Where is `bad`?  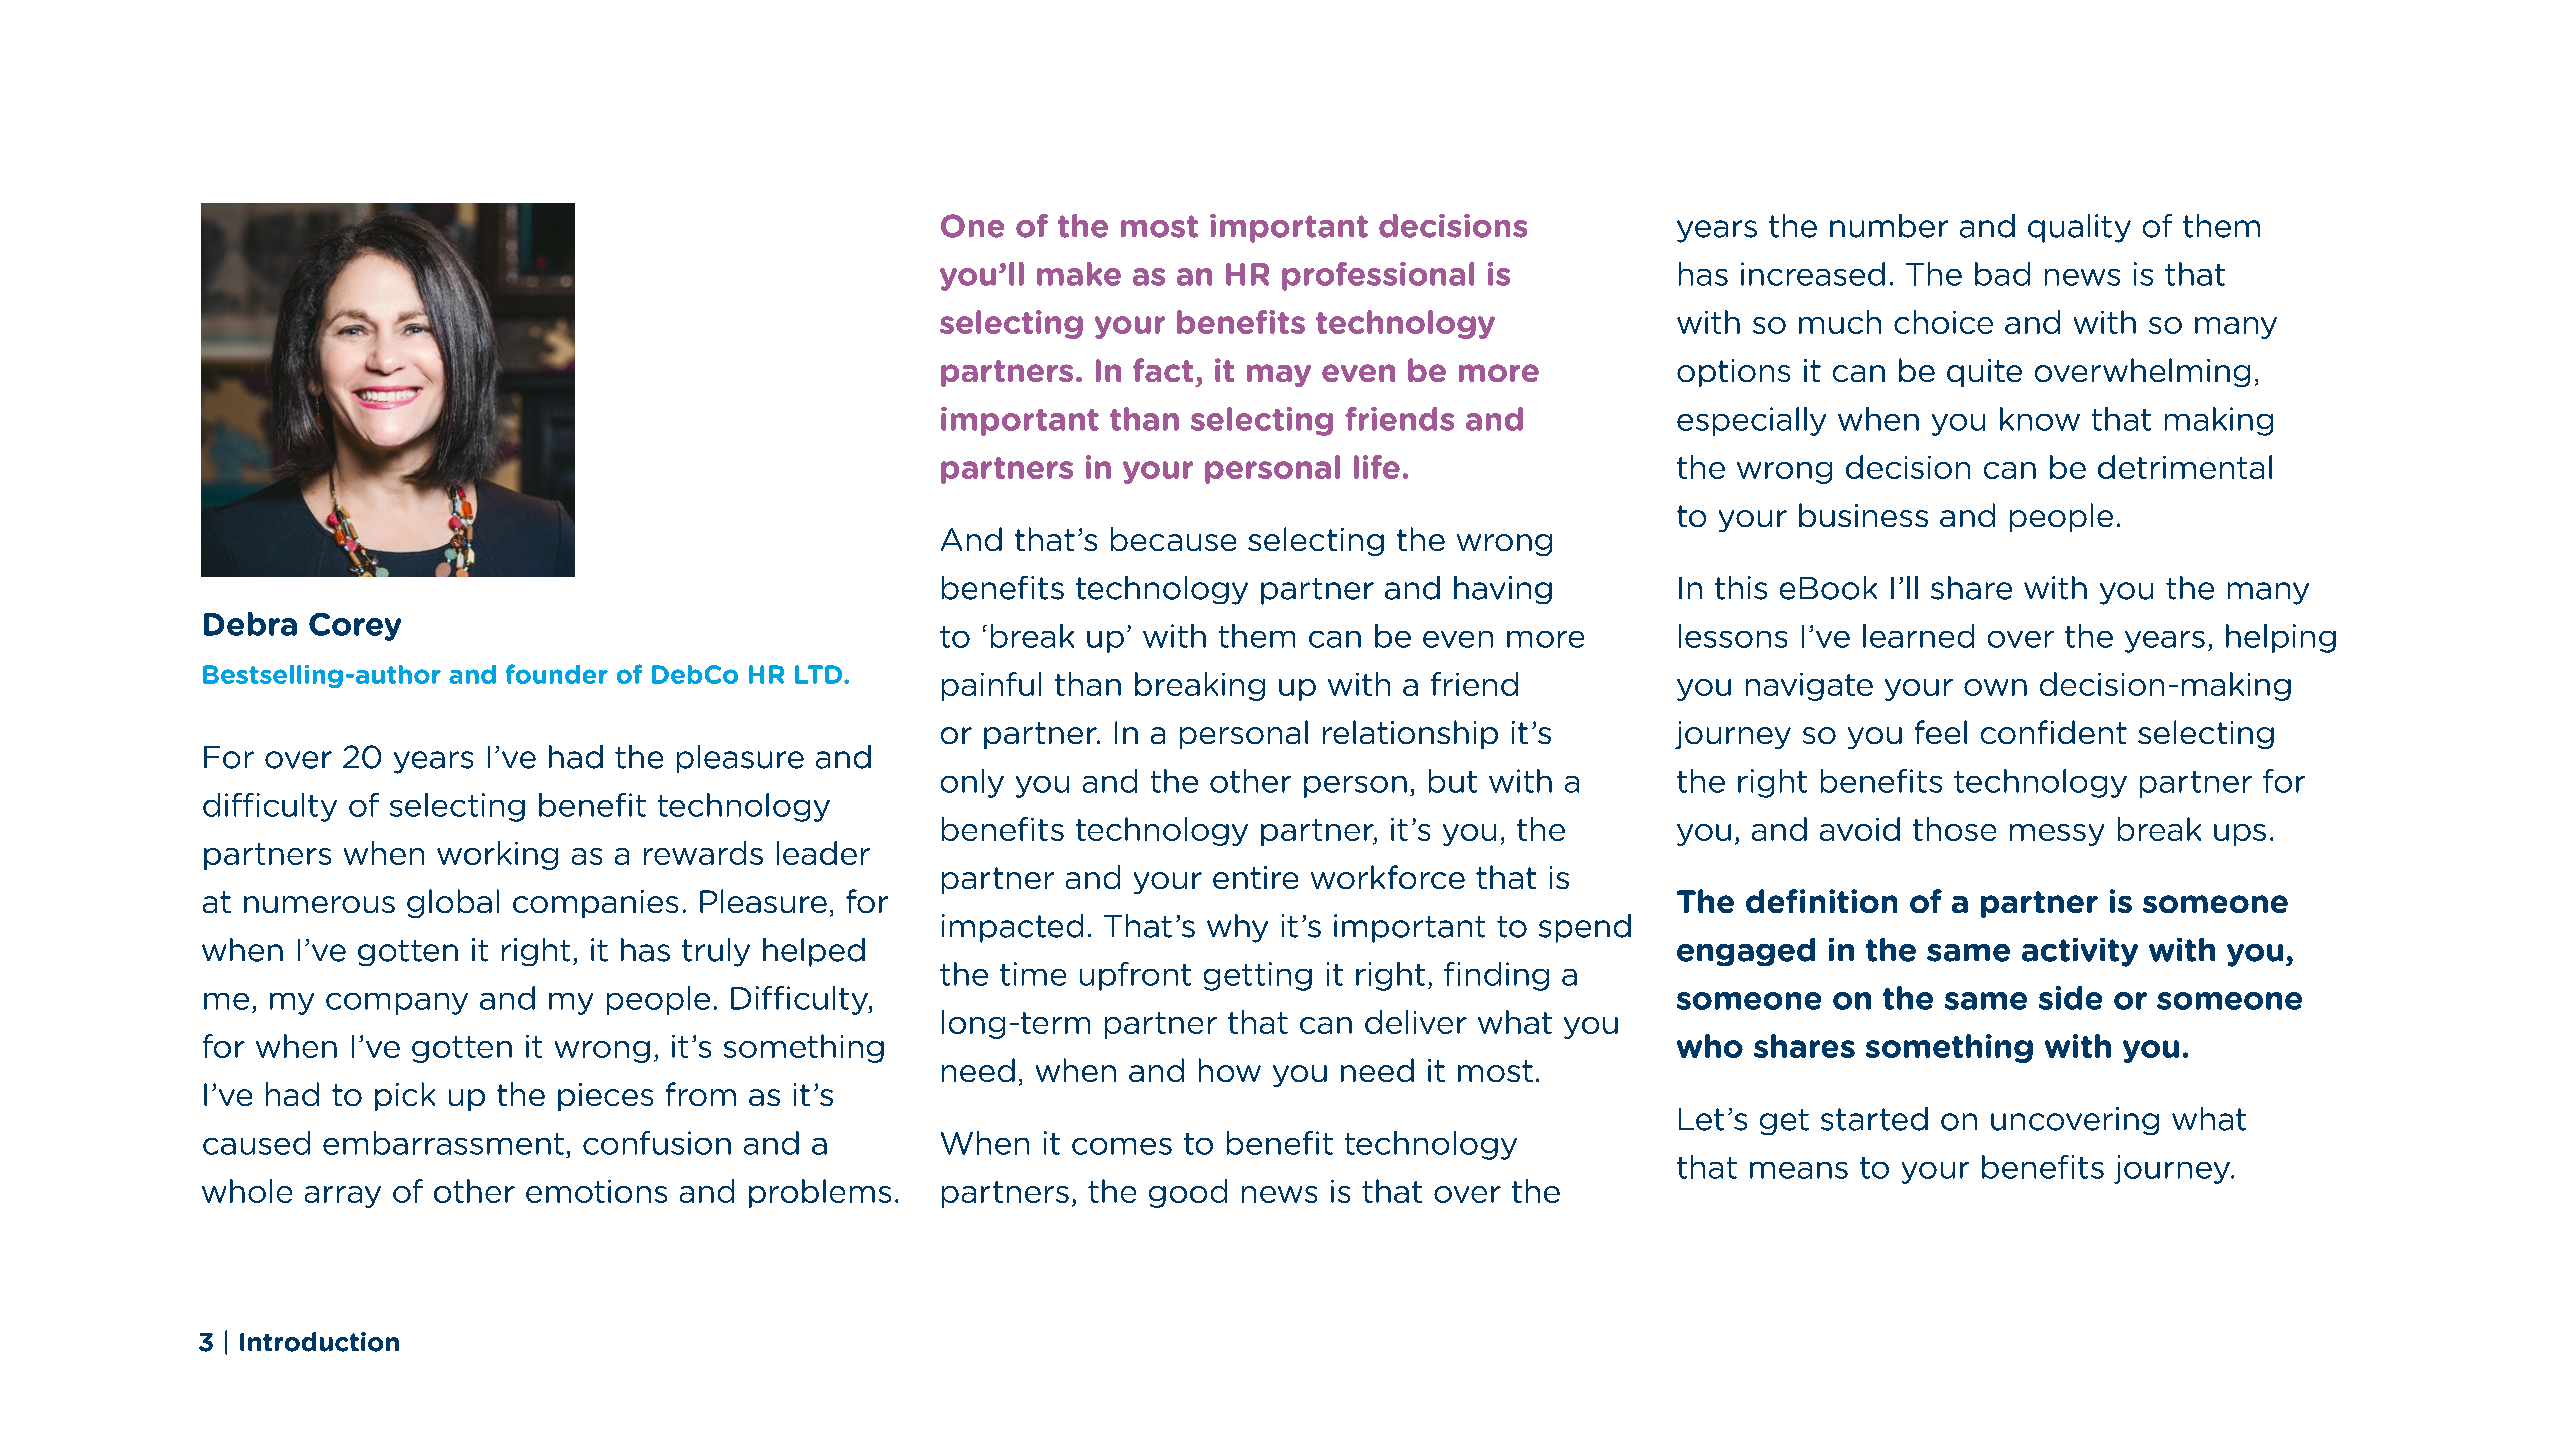 bad is located at coordinates (2002, 274).
